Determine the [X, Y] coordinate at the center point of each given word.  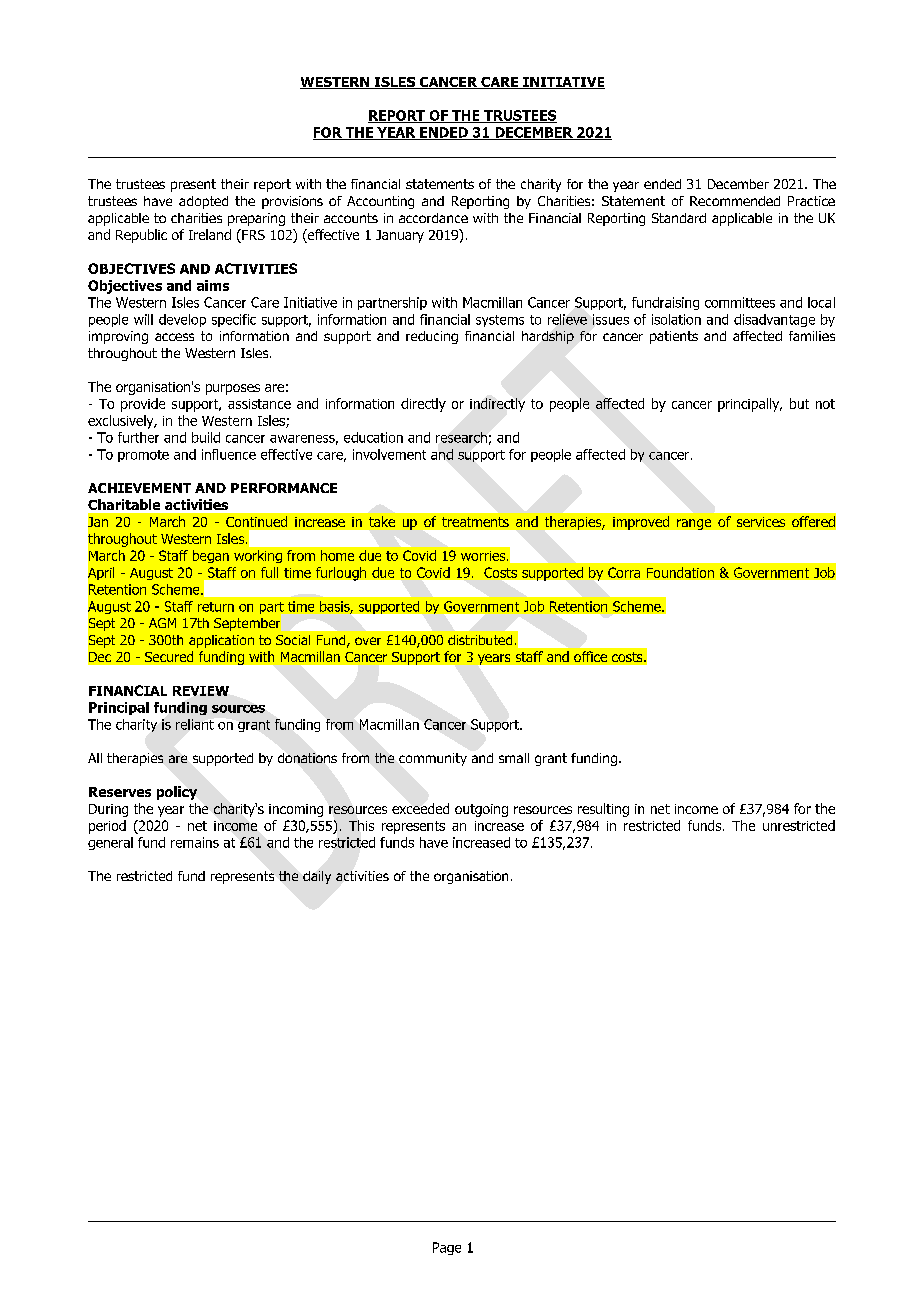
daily [317, 877]
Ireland [210, 234]
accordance [433, 218]
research [461, 437]
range [694, 524]
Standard [679, 218]
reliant [195, 724]
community [433, 759]
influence [229, 454]
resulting [603, 810]
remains [195, 842]
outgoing [481, 810]
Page [447, 1248]
